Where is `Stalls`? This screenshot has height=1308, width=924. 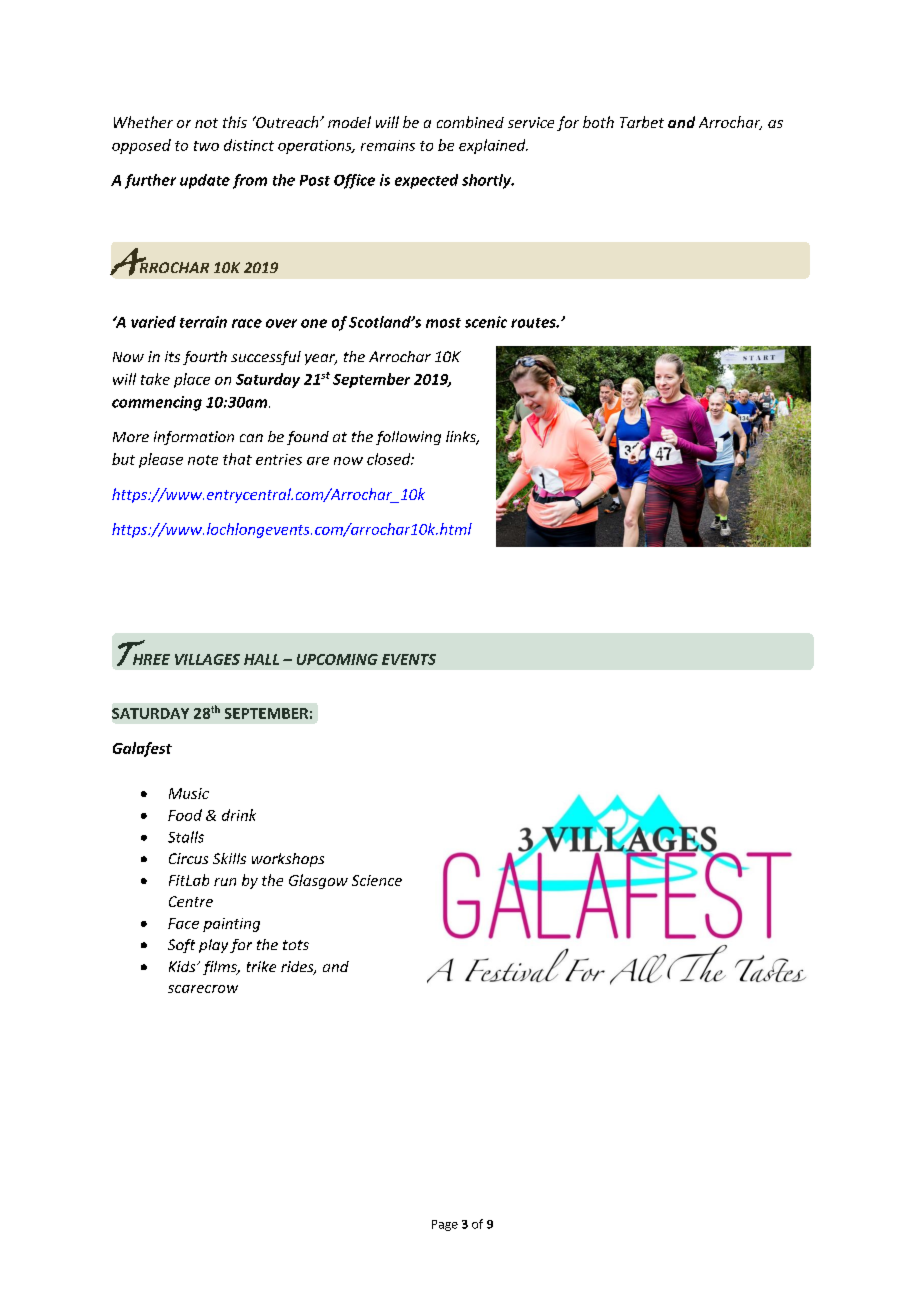
Stalls is located at coordinates (186, 837).
